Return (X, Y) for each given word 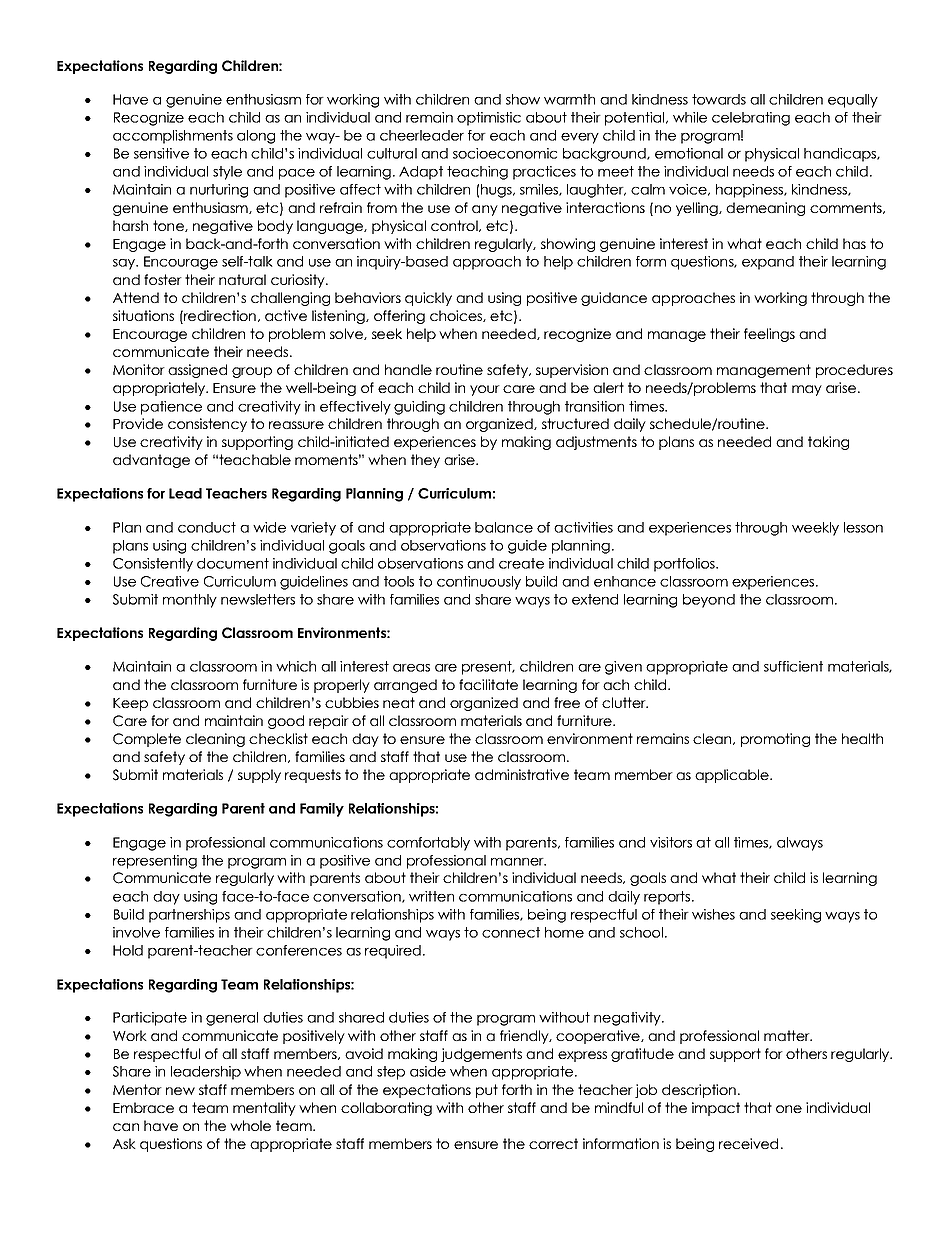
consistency (207, 425)
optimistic (489, 119)
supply (259, 776)
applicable (733, 776)
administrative (522, 774)
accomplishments (173, 137)
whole (250, 1125)
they (425, 461)
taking (828, 443)
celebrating (751, 119)
